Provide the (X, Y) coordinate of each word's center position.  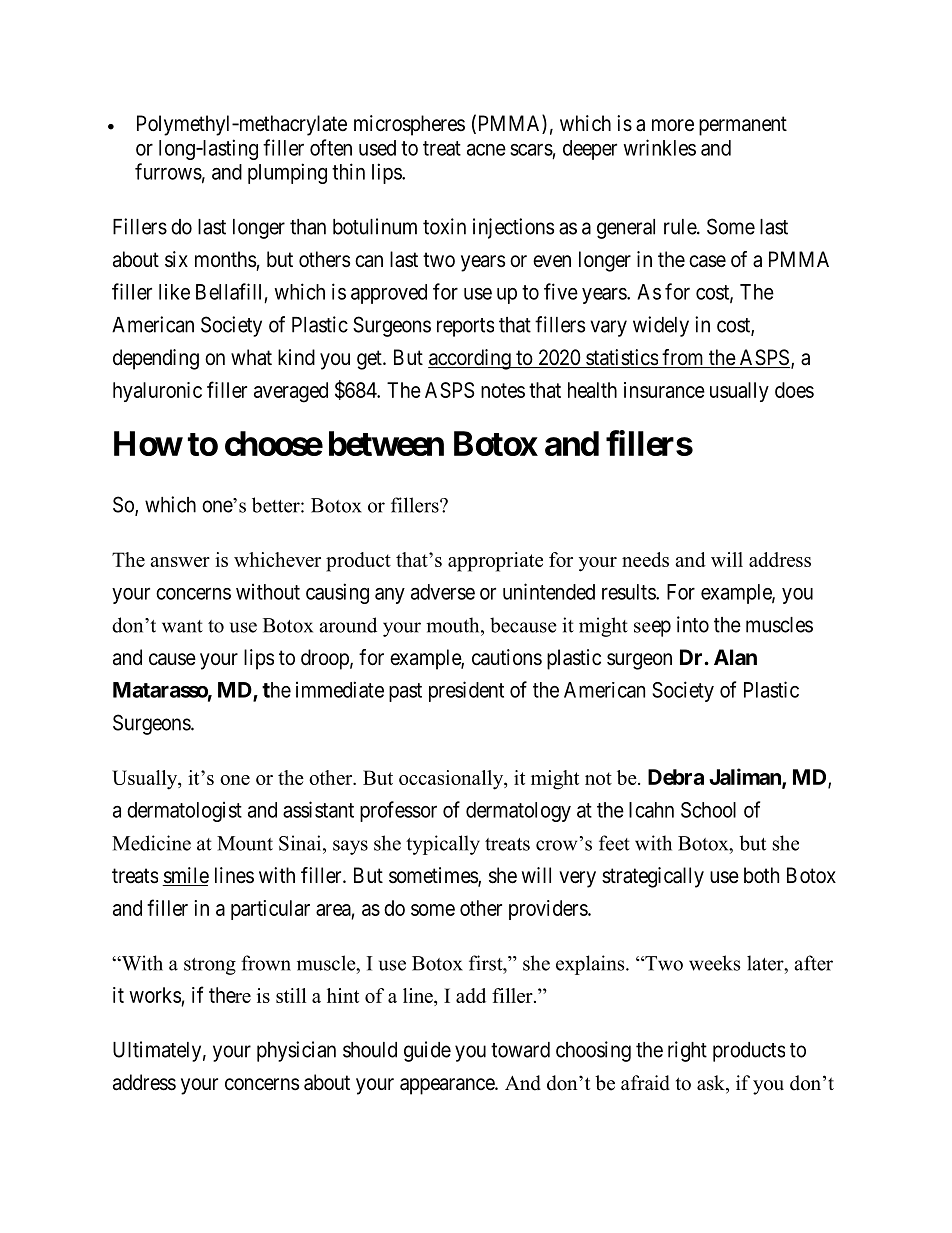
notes (503, 390)
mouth (454, 625)
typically (443, 845)
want (182, 626)
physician (296, 1051)
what (251, 357)
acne (486, 150)
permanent (743, 126)
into (693, 624)
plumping (287, 173)
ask (712, 1084)
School (708, 810)
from (683, 358)
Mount (245, 843)
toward (520, 1050)
